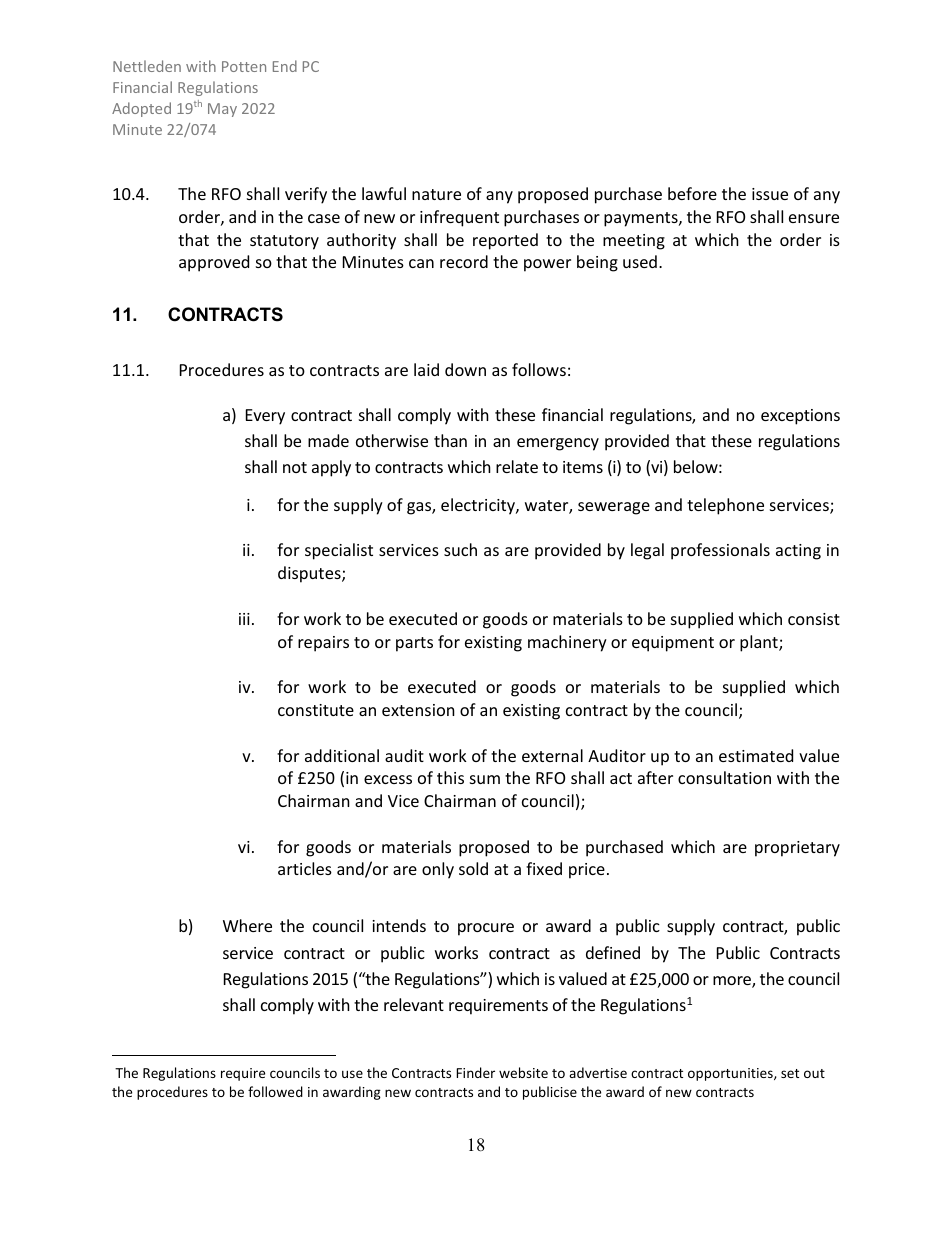 The image size is (952, 1233). What do you see at coordinates (465, 369) in the page?
I see `down` at bounding box center [465, 369].
